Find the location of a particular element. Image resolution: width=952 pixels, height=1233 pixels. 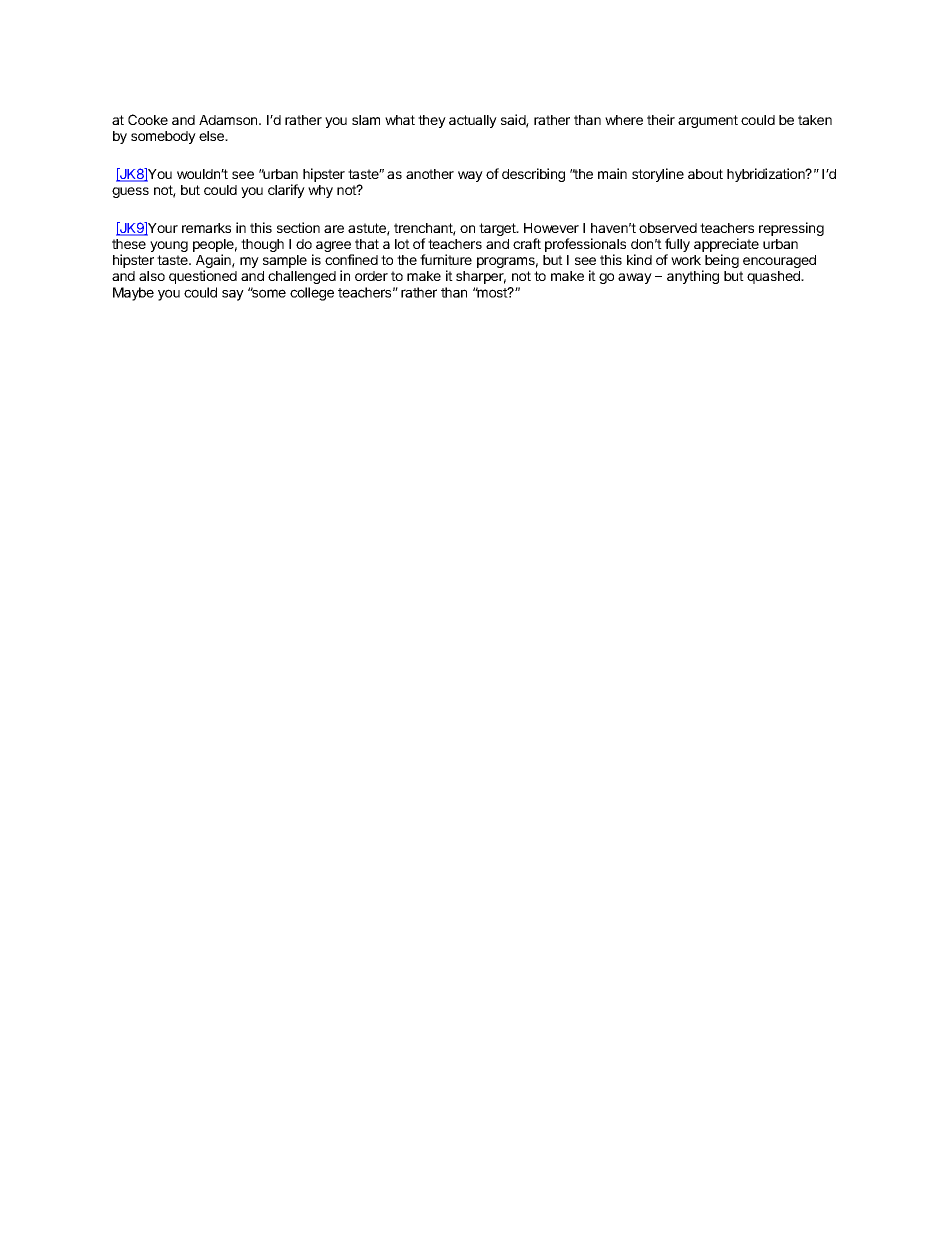

Adamson is located at coordinates (229, 120).
